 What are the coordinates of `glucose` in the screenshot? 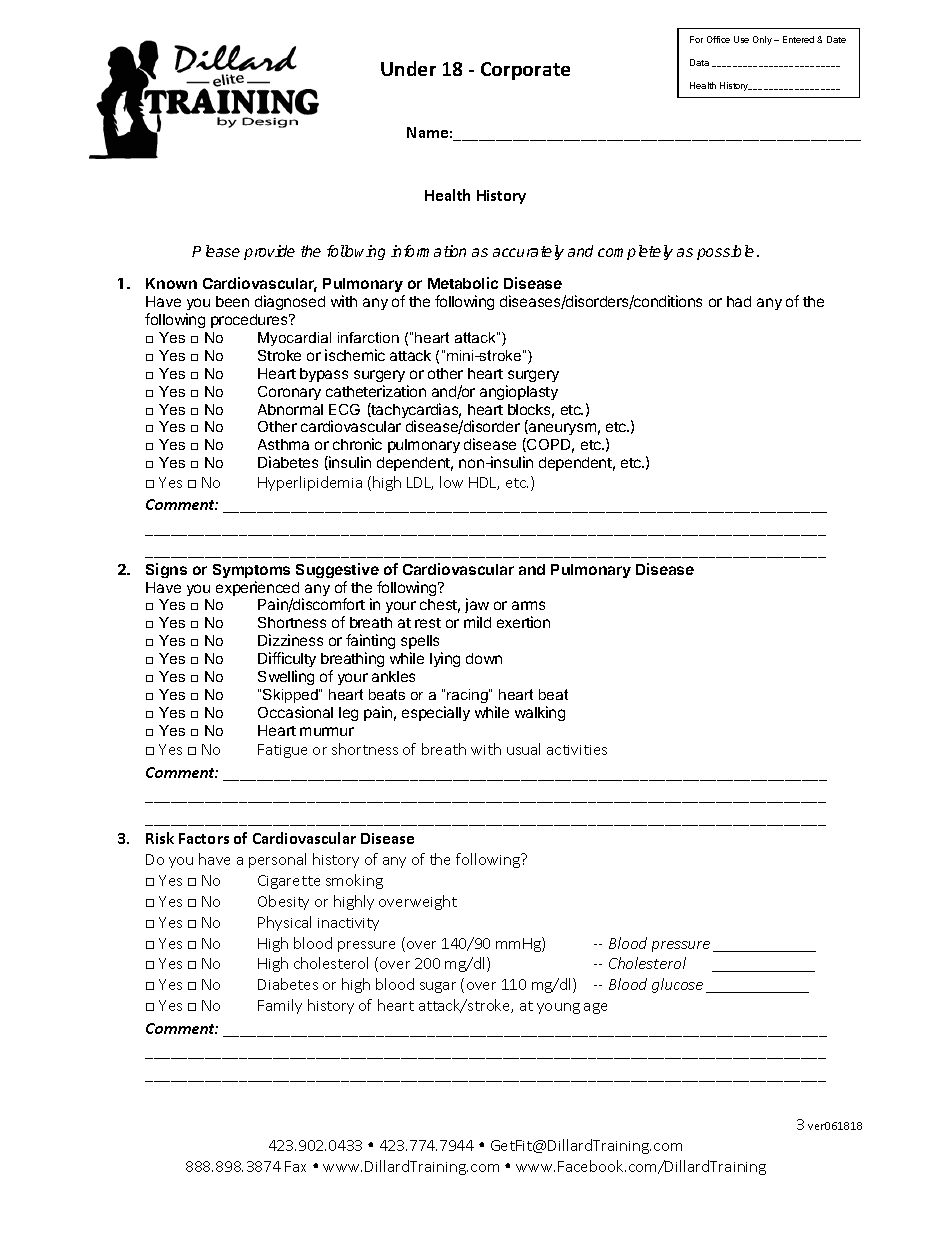 It's located at (677, 985).
